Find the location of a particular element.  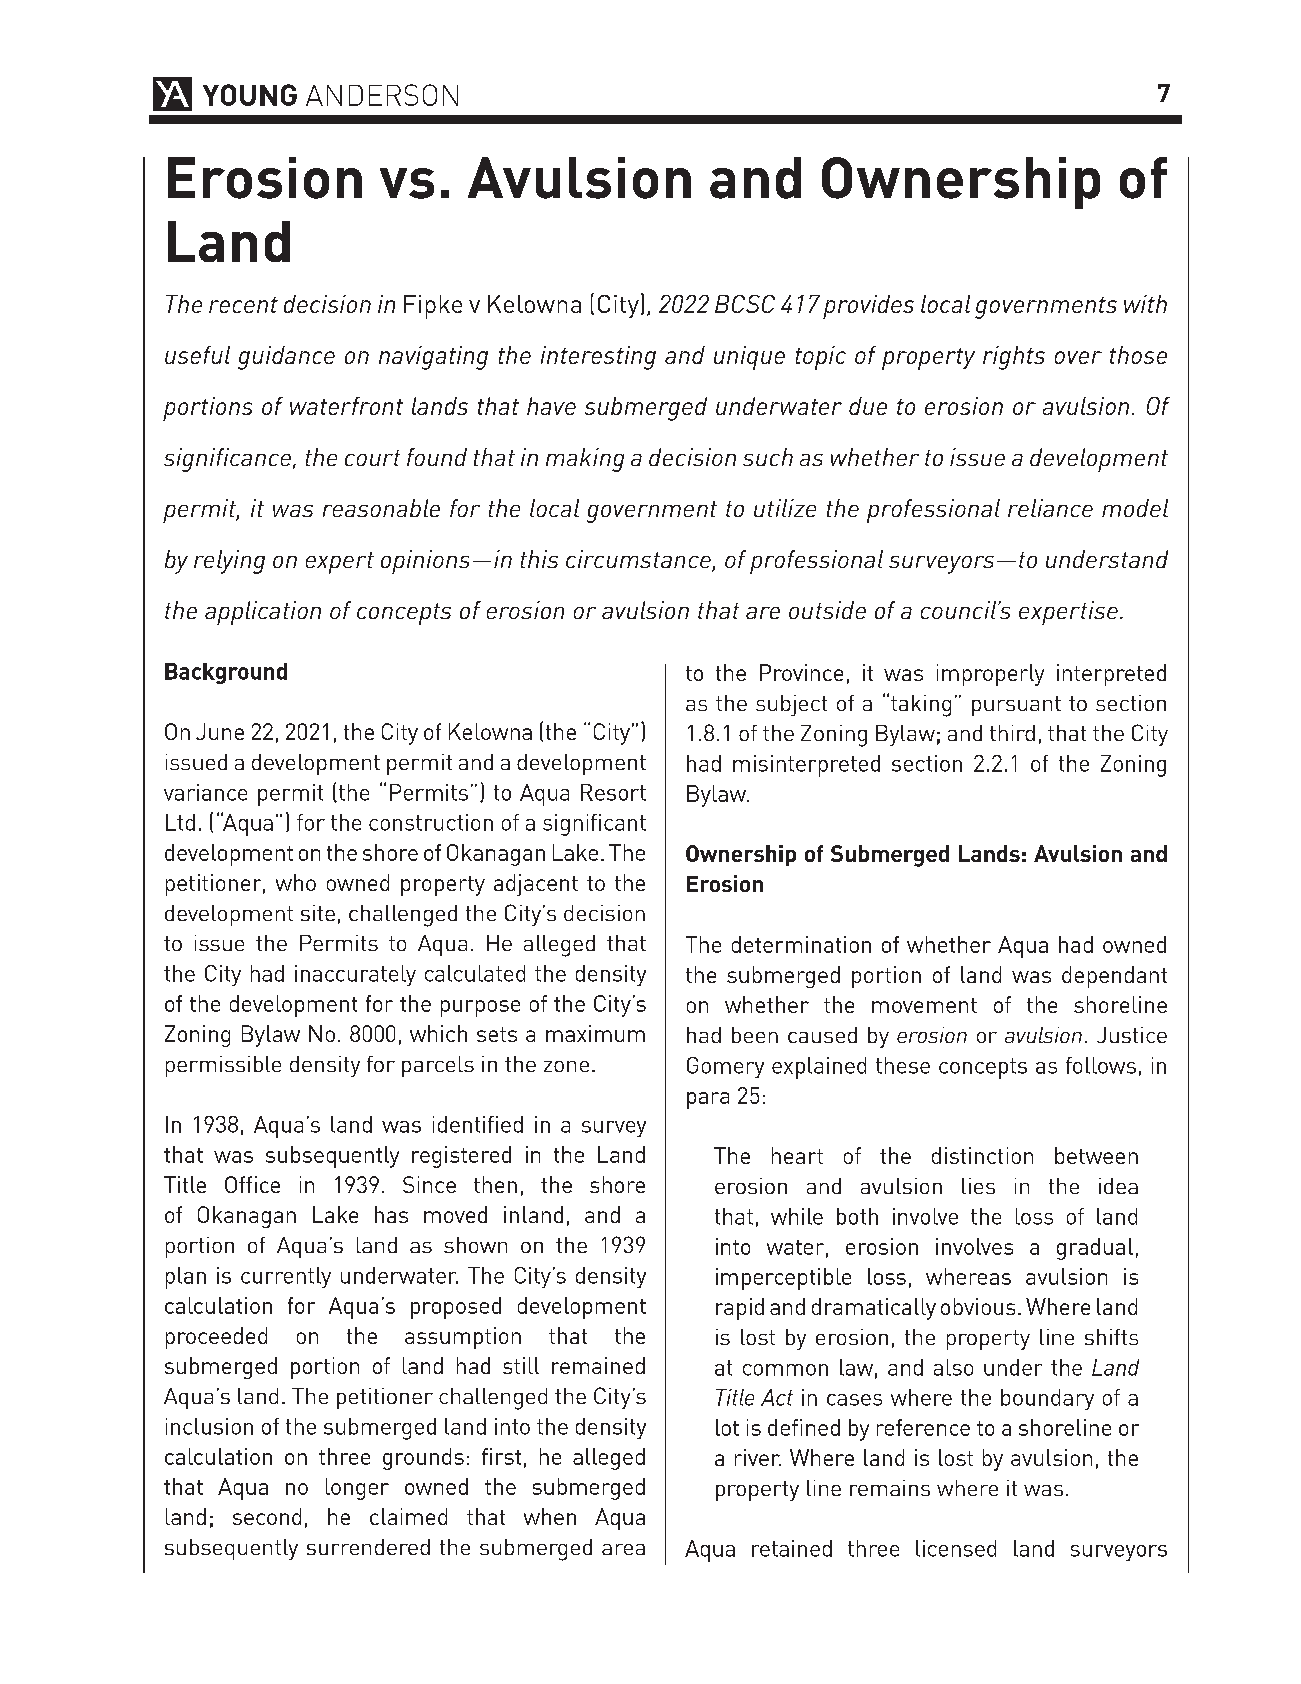

with is located at coordinates (1145, 304).
